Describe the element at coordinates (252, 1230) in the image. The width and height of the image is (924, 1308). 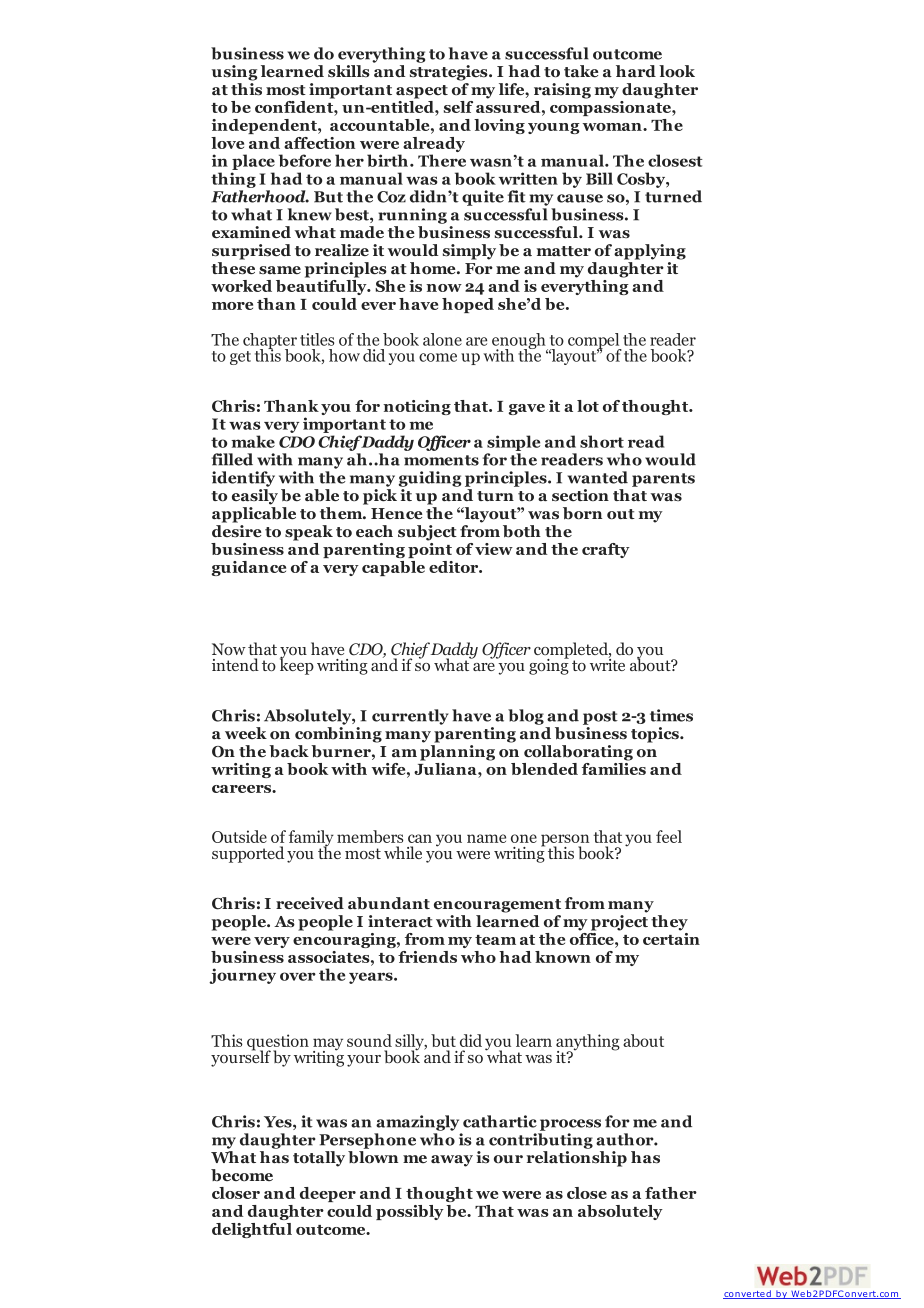
I see `delightful` at that location.
